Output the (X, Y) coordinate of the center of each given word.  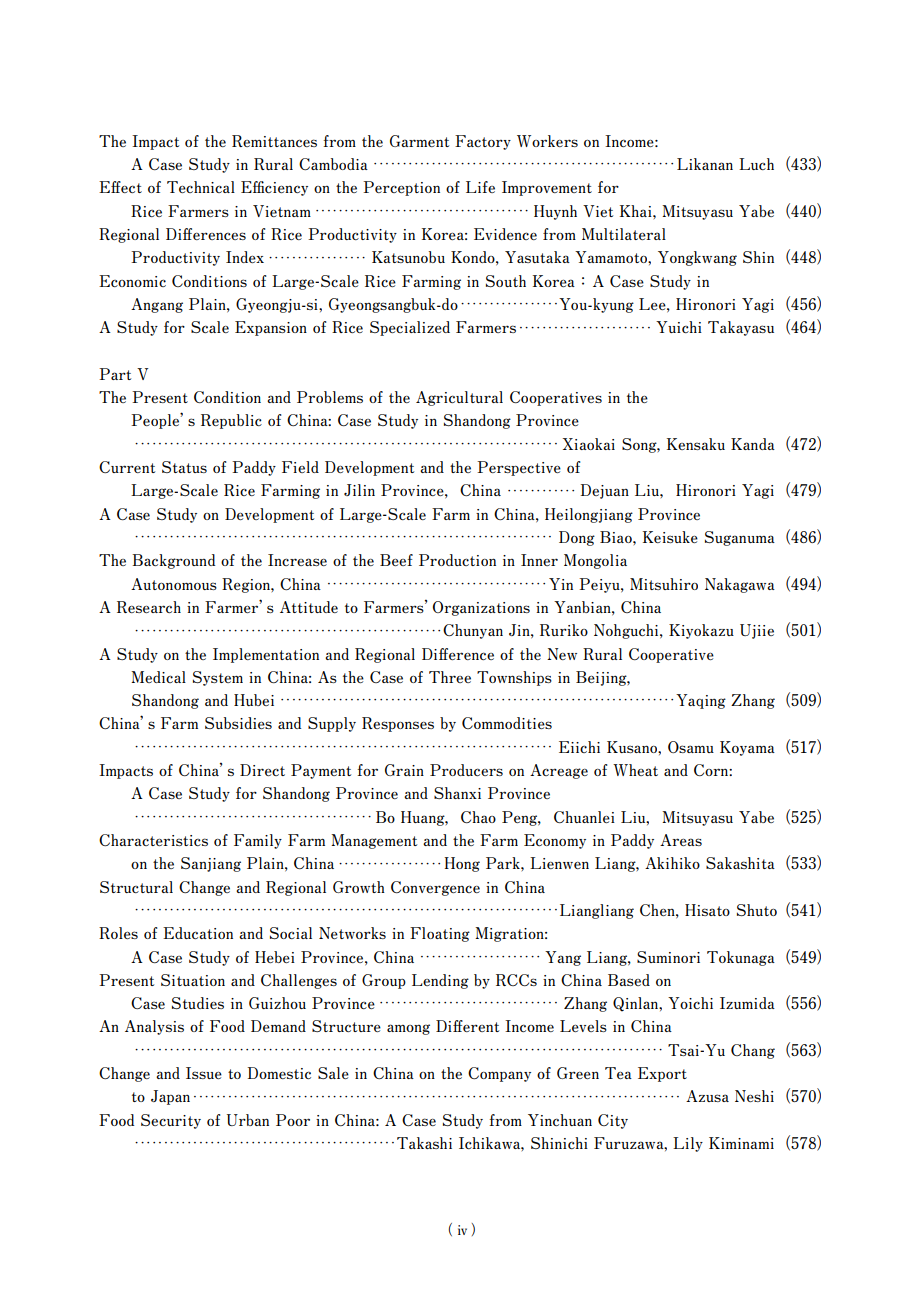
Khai (637, 211)
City (613, 1121)
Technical (201, 187)
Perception (401, 188)
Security (171, 1121)
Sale (333, 1073)
